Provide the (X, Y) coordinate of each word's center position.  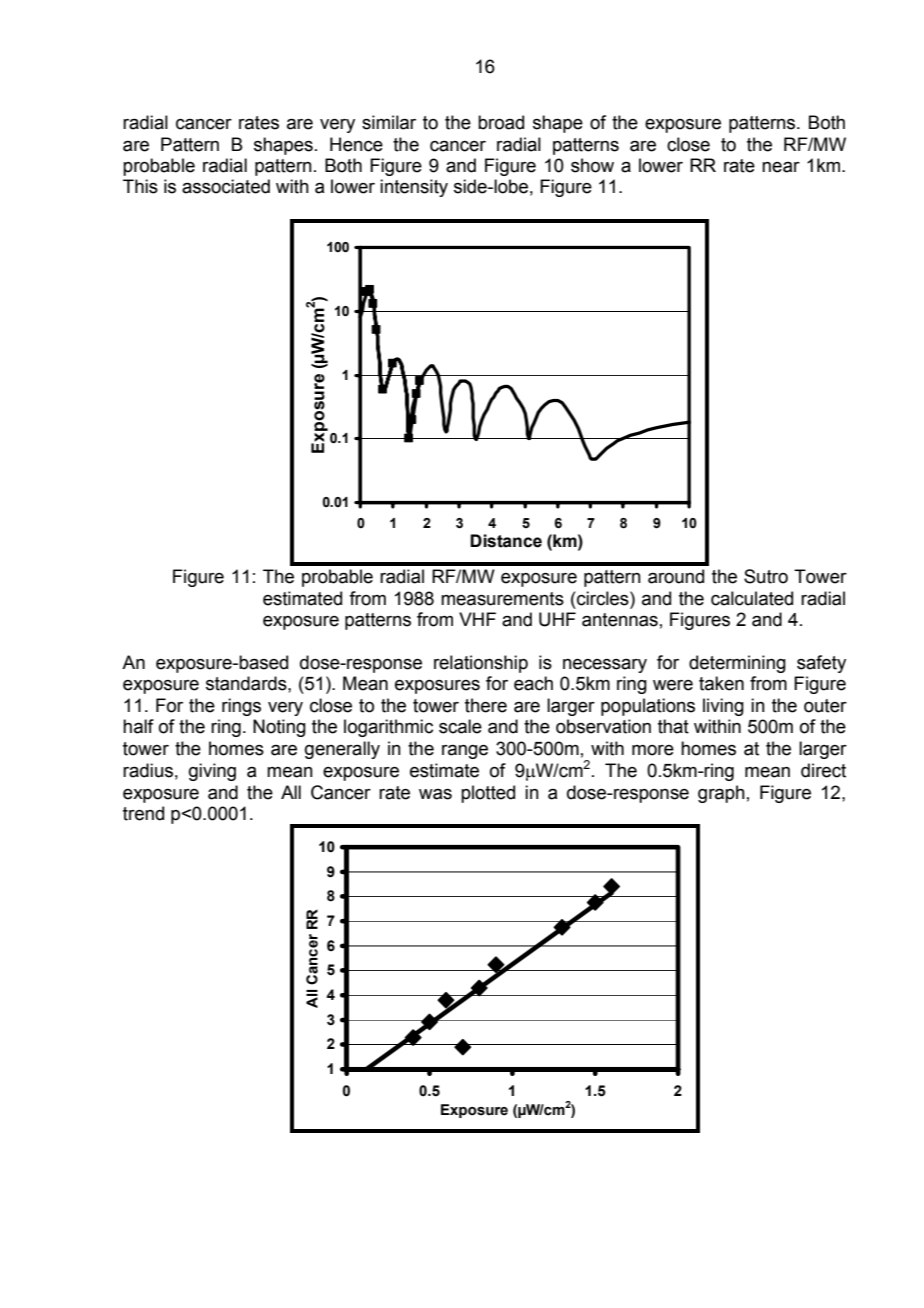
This (140, 186)
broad (501, 122)
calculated (752, 598)
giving (212, 772)
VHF (477, 619)
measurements (502, 599)
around (676, 576)
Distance (506, 541)
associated (226, 186)
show (592, 165)
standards (247, 683)
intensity (414, 188)
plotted (488, 794)
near (781, 167)
